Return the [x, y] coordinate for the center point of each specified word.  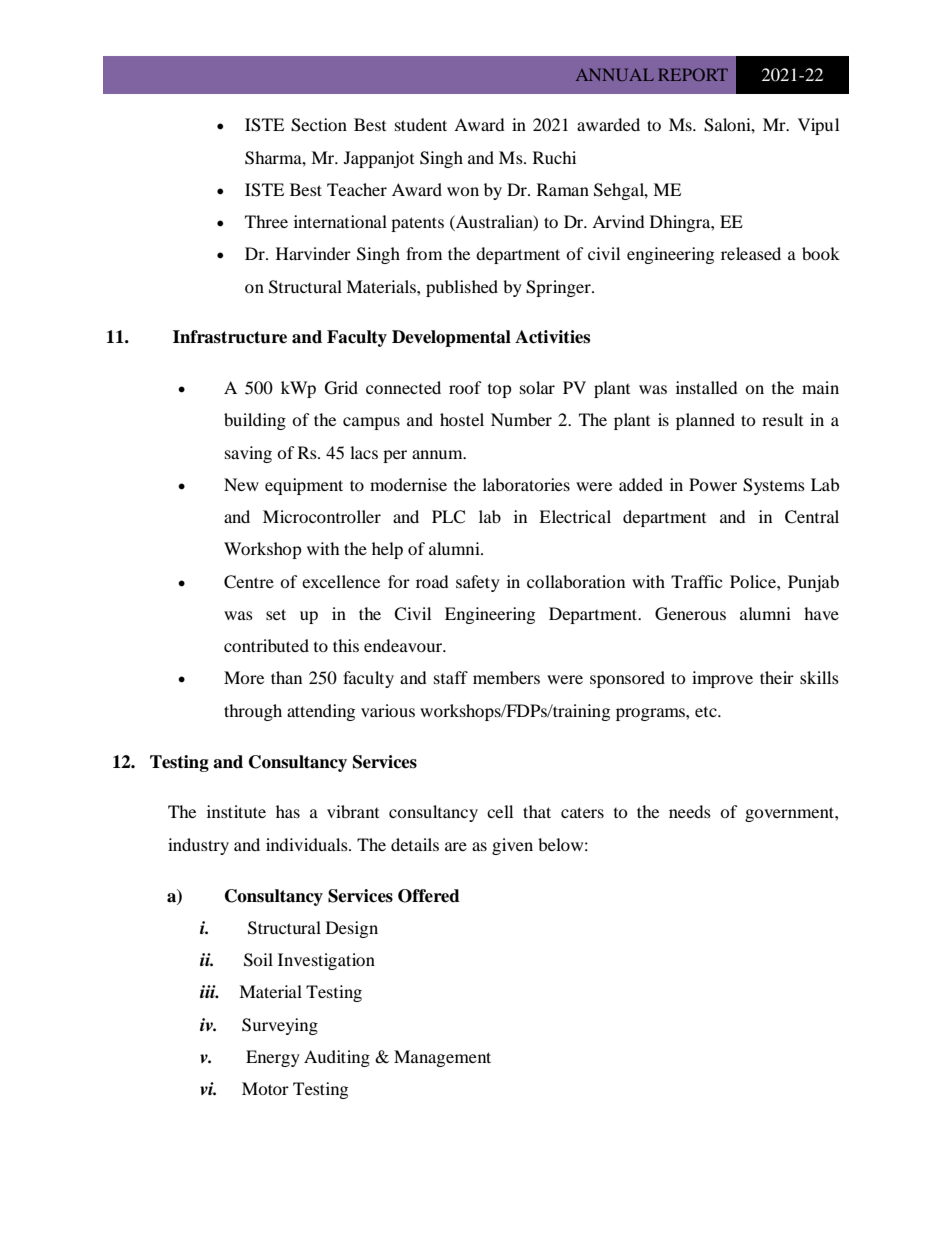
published [462, 288]
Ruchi [554, 157]
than [286, 677]
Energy [273, 1058]
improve [722, 679]
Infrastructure [230, 337]
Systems [774, 486]
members [506, 677]
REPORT [693, 74]
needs [690, 811]
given [512, 846]
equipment [304, 486]
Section [319, 125]
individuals [308, 844]
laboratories [526, 484]
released [751, 253]
